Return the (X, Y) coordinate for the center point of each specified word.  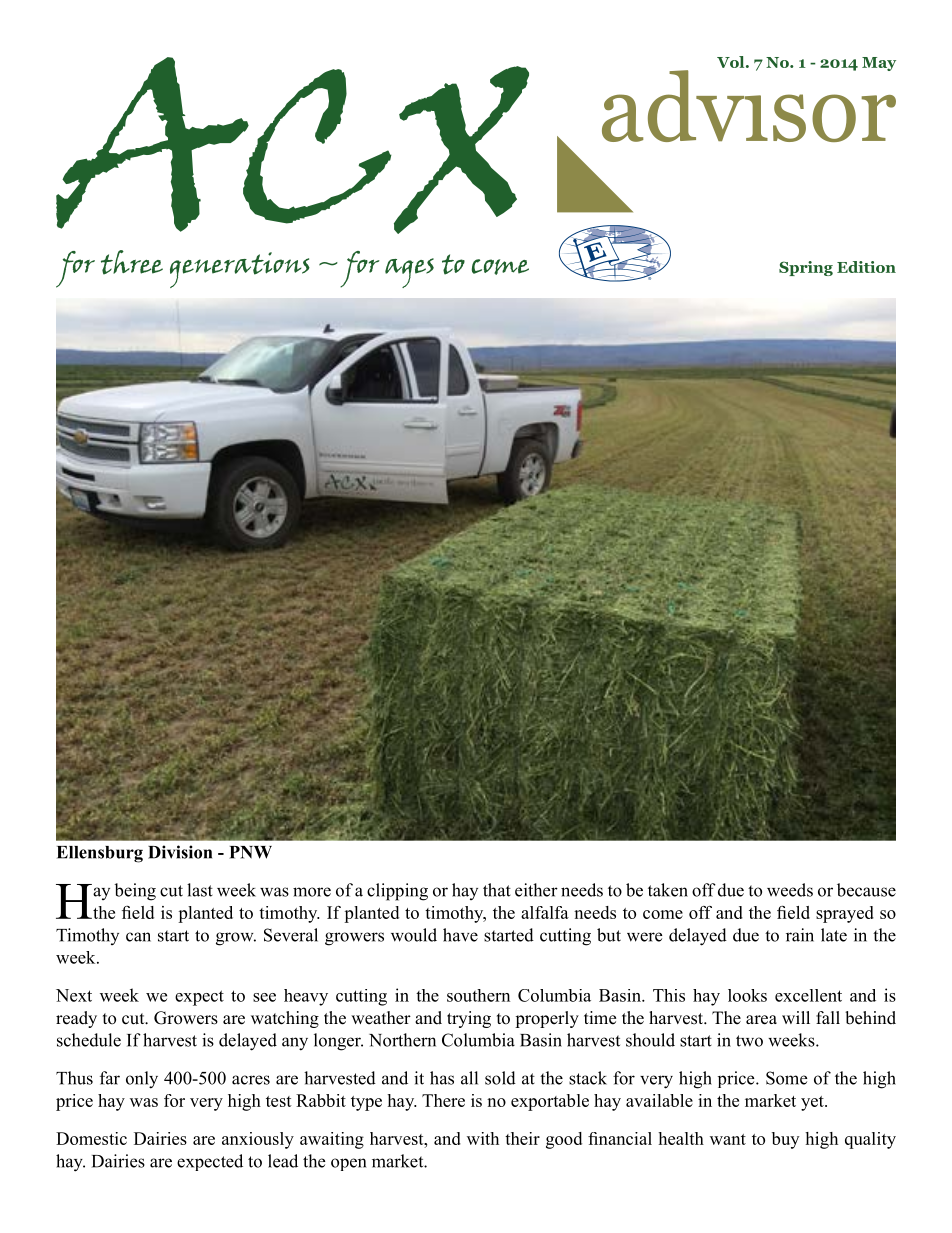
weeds (790, 890)
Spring (806, 268)
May (879, 64)
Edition (866, 267)
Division (180, 852)
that (497, 890)
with (483, 1138)
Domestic (91, 1138)
